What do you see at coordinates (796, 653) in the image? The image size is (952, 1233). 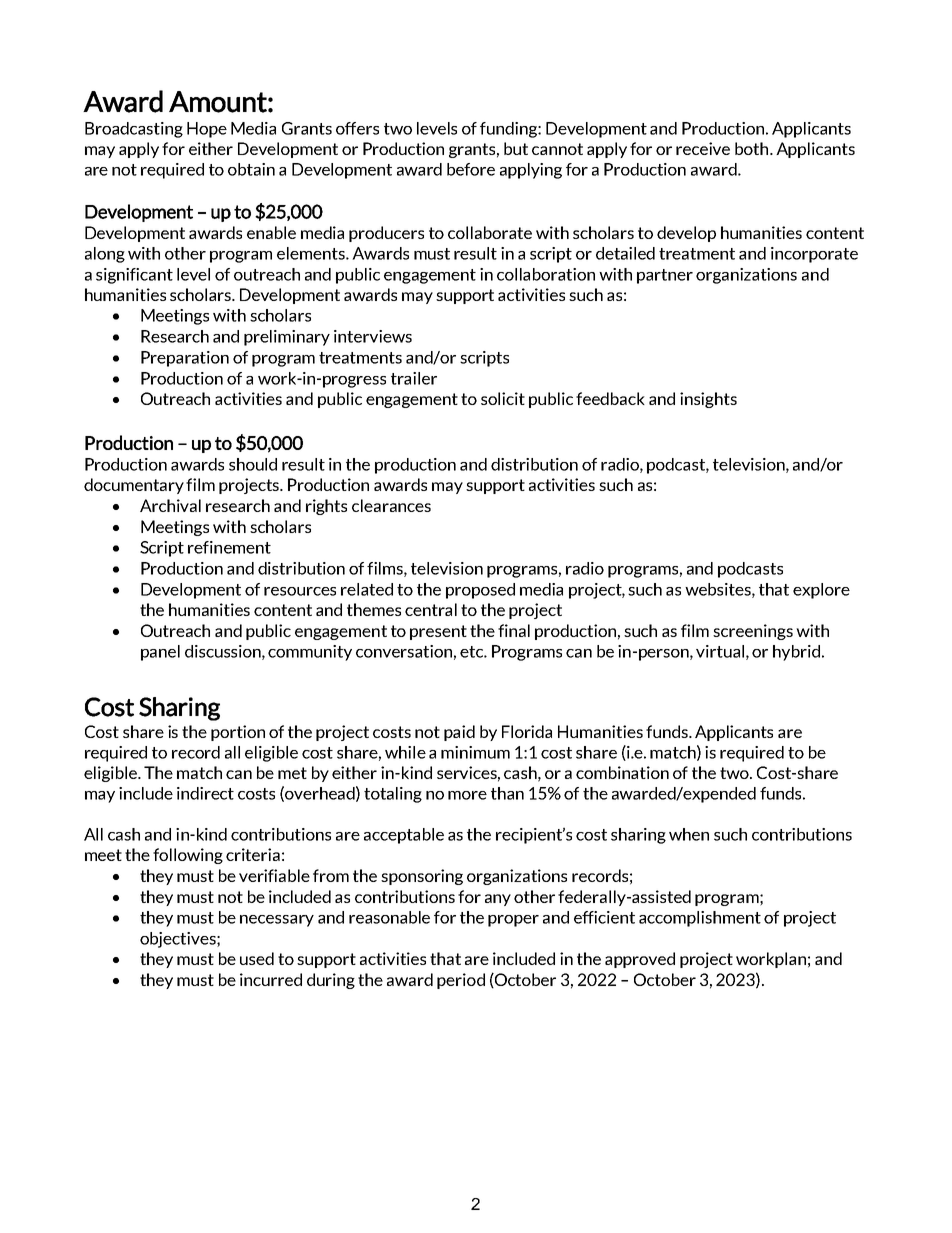 I see `hybrid` at bounding box center [796, 653].
